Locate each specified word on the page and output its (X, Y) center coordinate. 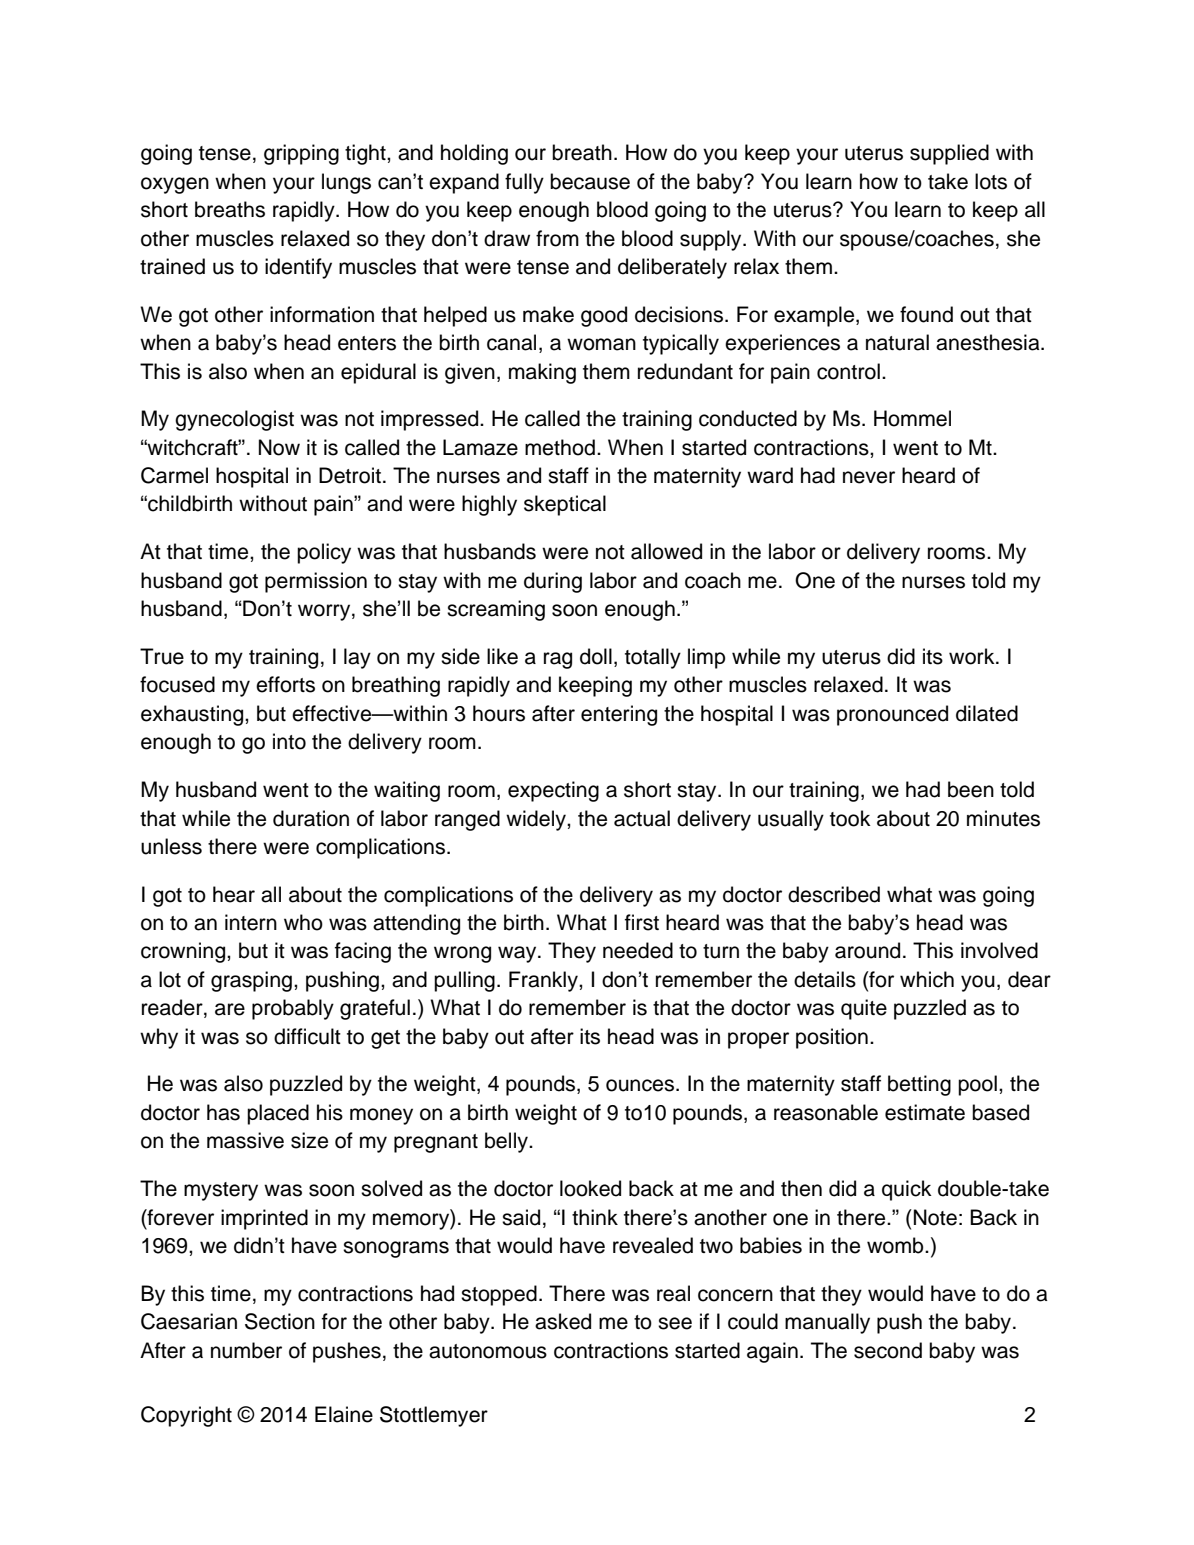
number (246, 1350)
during (553, 582)
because (590, 181)
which (927, 979)
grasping (251, 981)
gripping (301, 154)
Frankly (544, 981)
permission (316, 582)
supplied (949, 154)
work (973, 656)
